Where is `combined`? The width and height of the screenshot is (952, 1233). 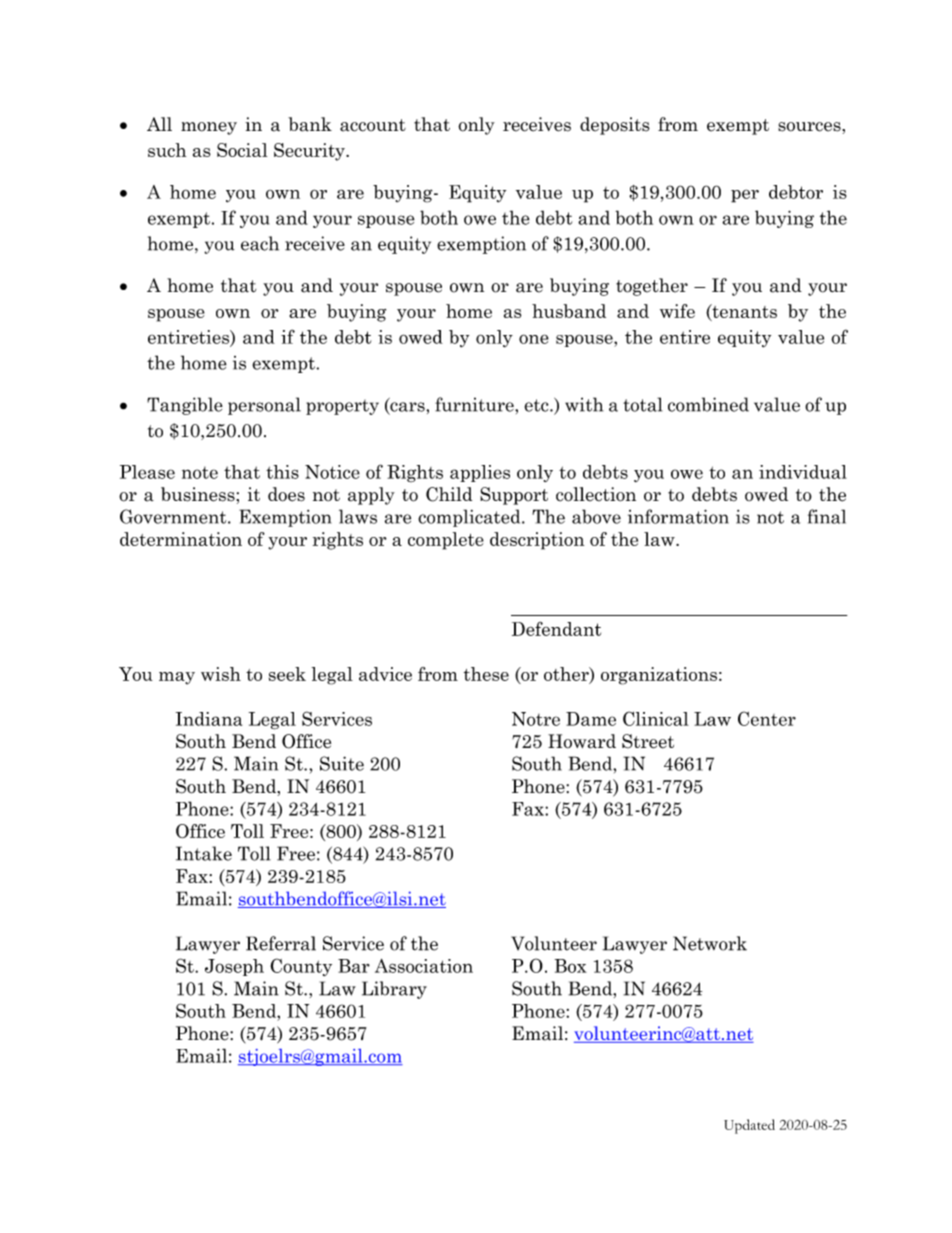 combined is located at coordinates (708, 404).
